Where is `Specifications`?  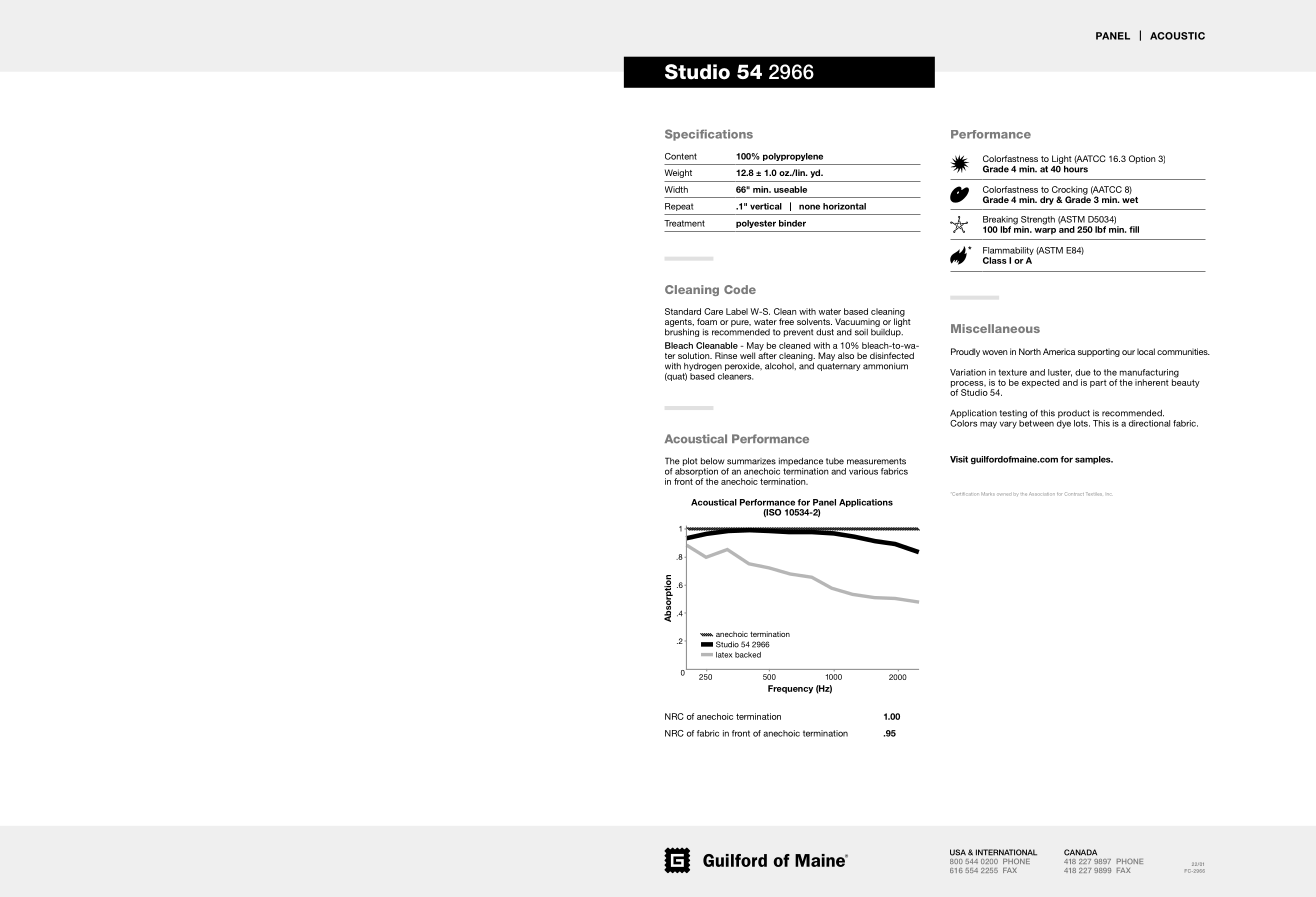
Specifications is located at coordinates (709, 135).
